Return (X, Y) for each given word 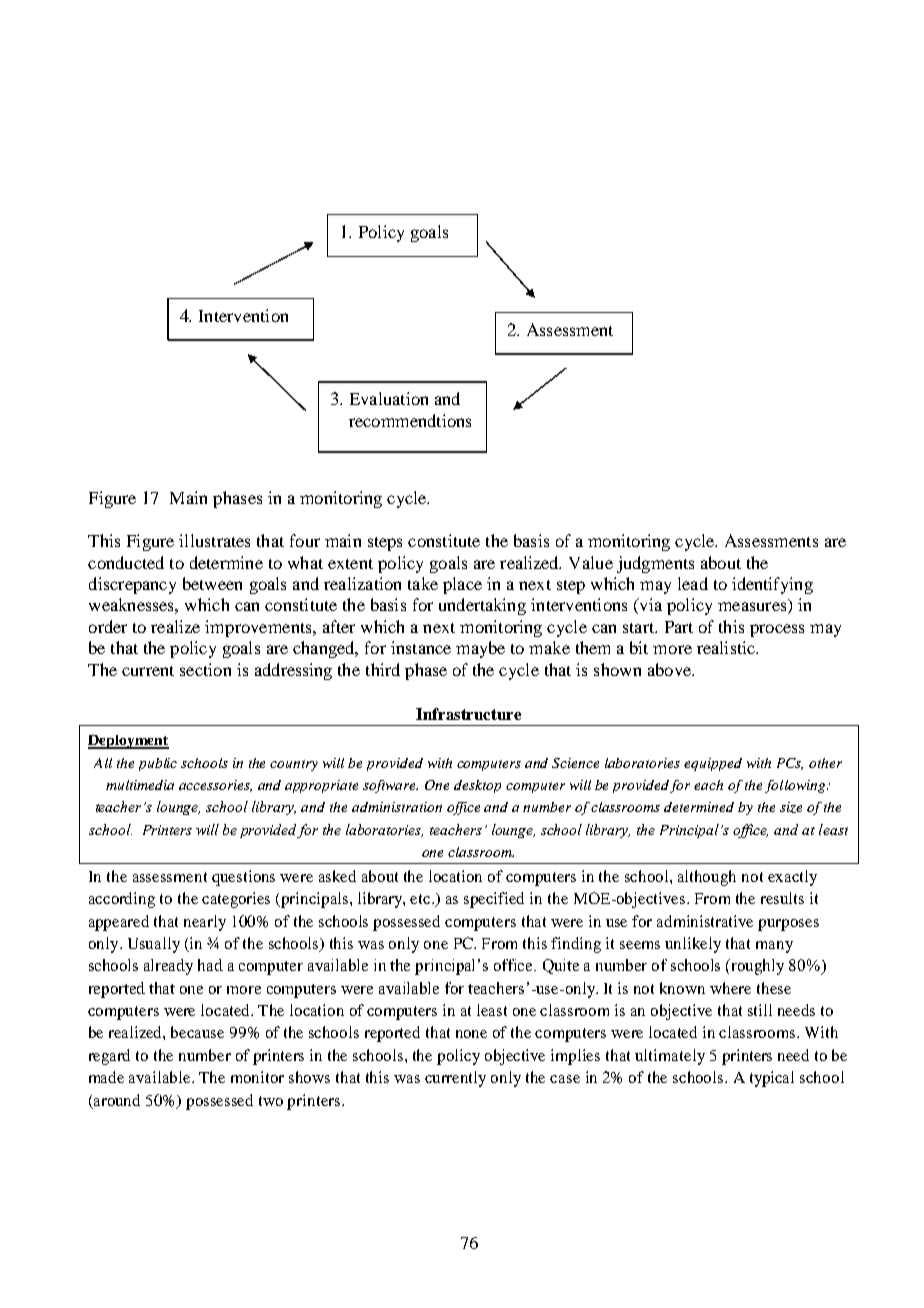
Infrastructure (468, 714)
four (305, 540)
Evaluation (389, 398)
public (158, 764)
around (117, 1100)
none (471, 1034)
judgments (655, 564)
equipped (713, 764)
